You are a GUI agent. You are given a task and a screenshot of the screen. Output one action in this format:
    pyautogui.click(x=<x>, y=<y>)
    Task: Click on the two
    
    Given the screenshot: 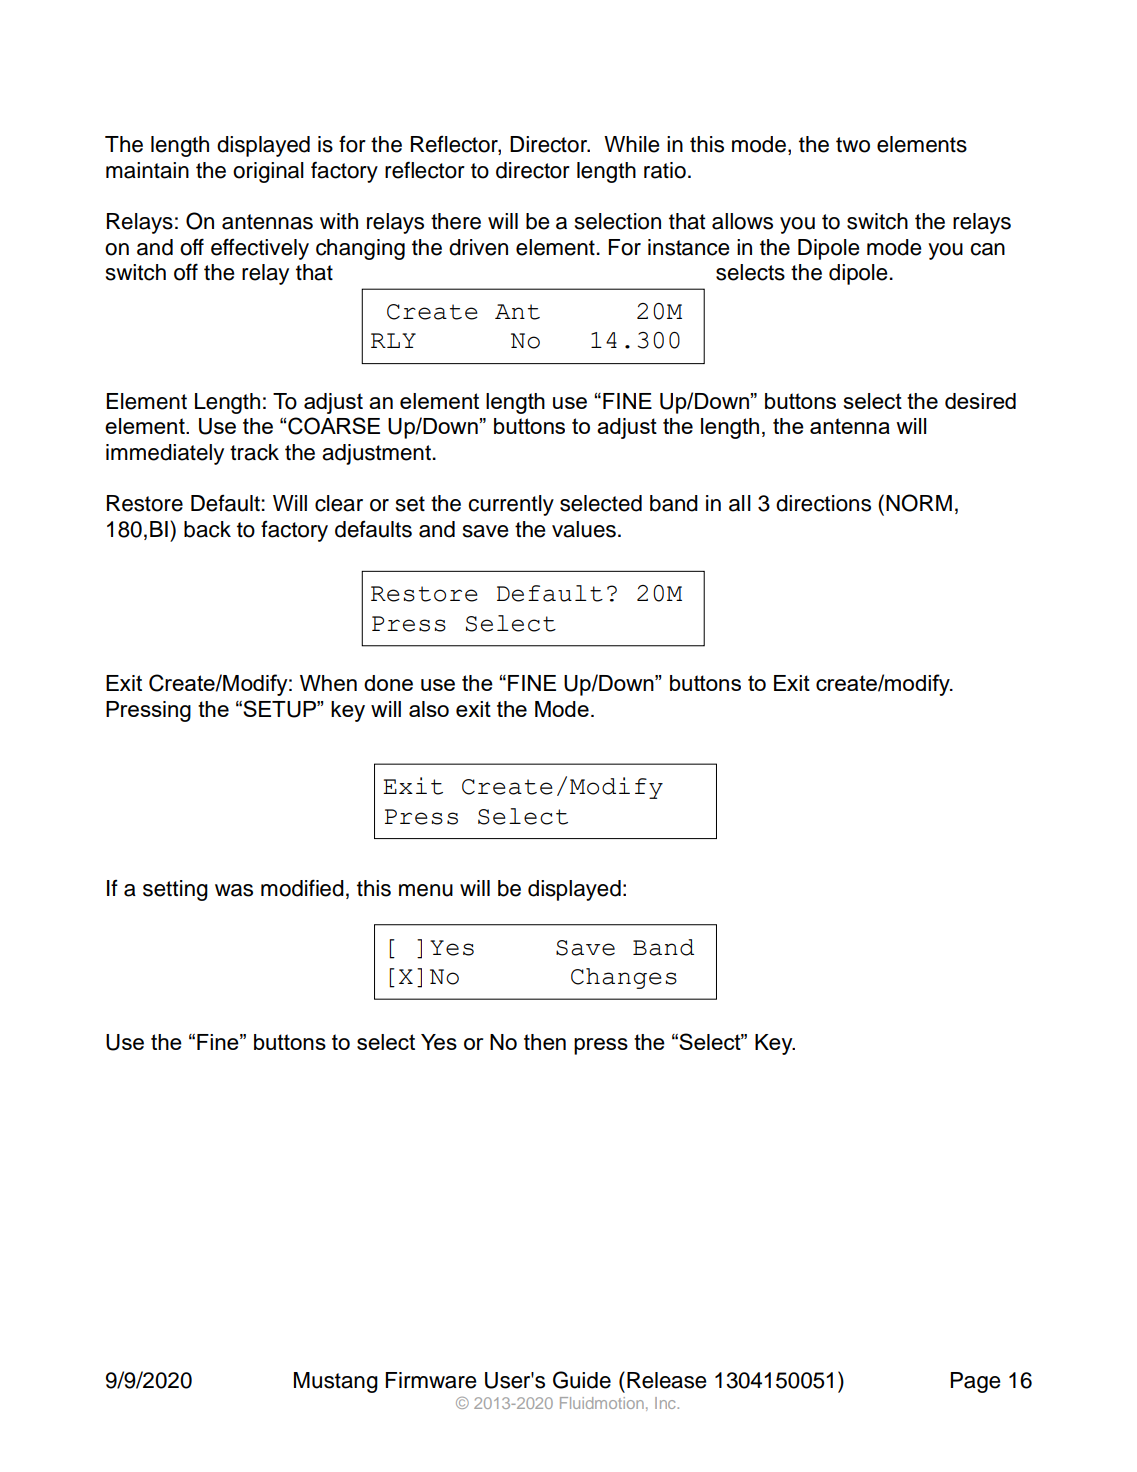 What is the action you would take?
    pyautogui.click(x=853, y=145)
